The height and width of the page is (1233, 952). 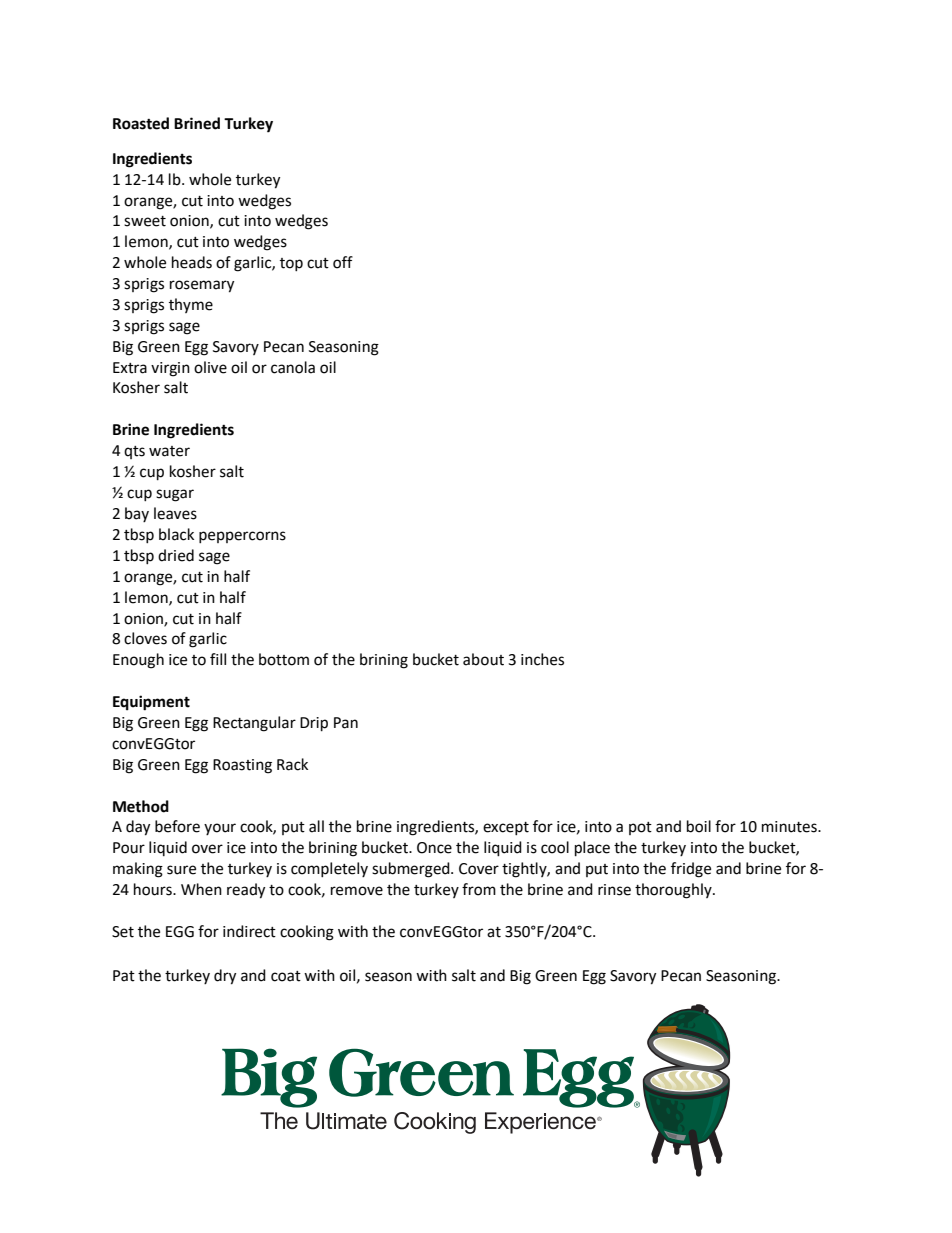 What do you see at coordinates (225, 977) in the page?
I see `dry` at bounding box center [225, 977].
